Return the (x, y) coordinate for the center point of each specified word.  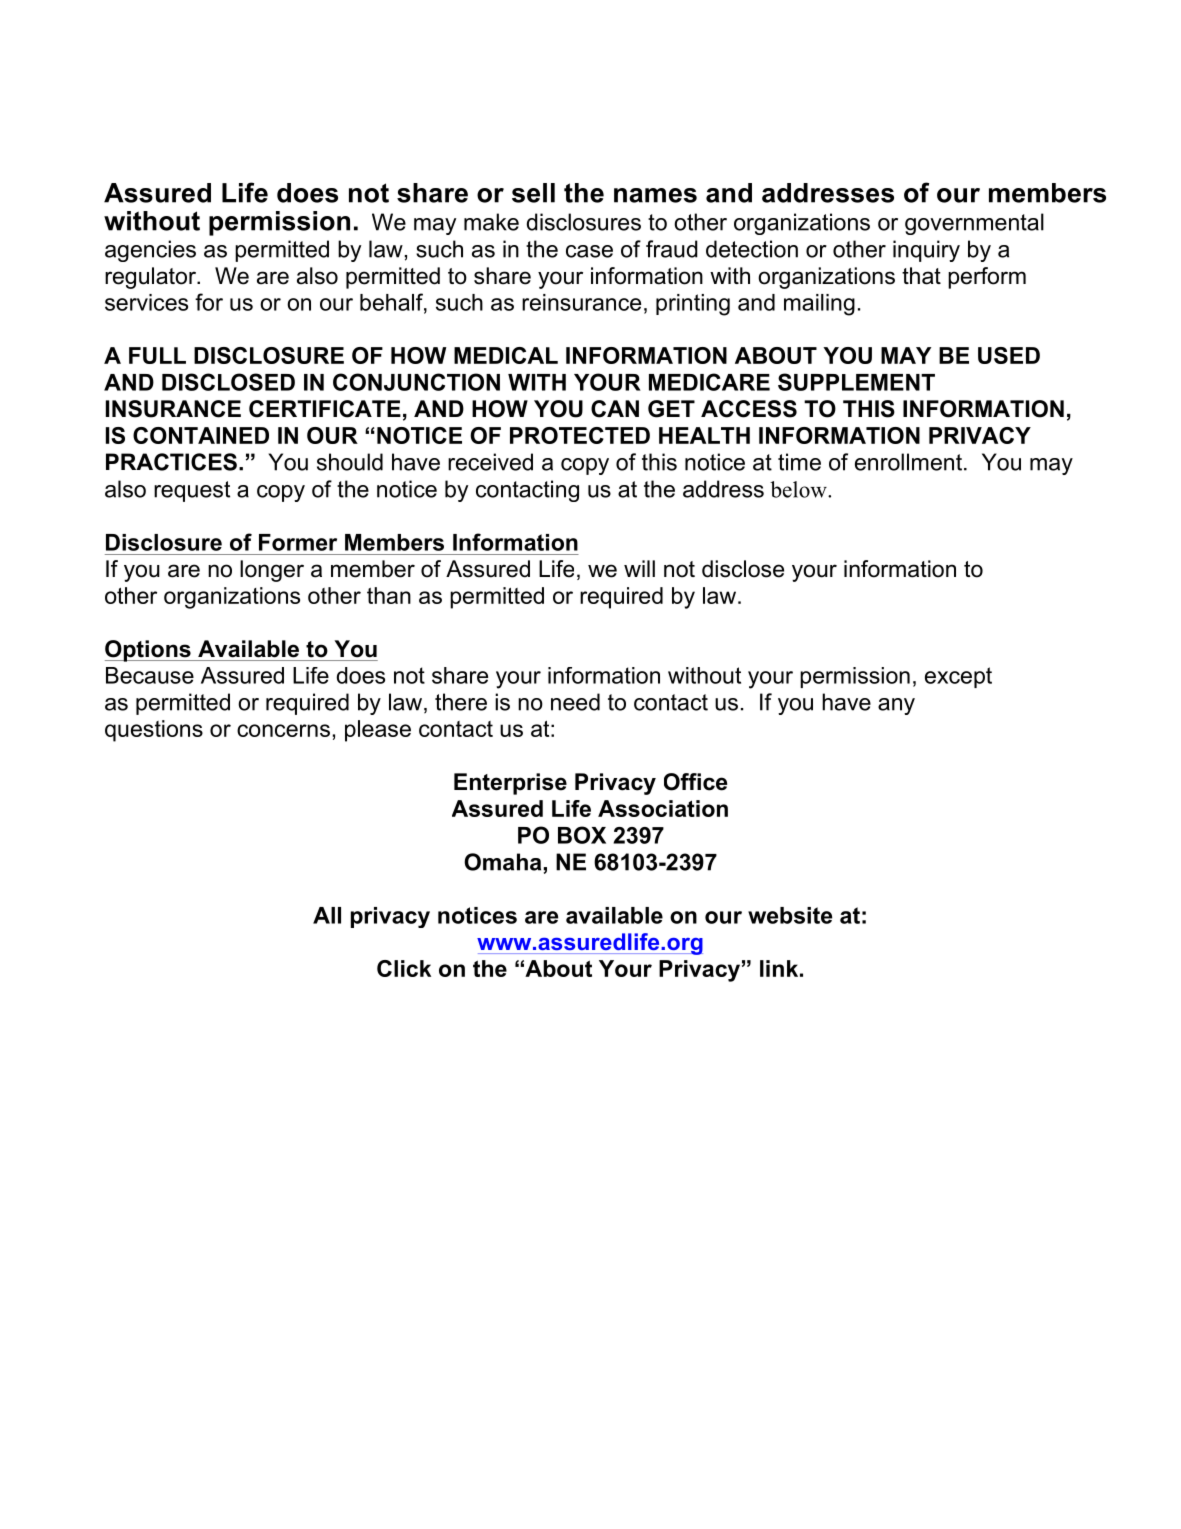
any (896, 706)
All (327, 915)
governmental (974, 224)
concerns (283, 730)
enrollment (908, 462)
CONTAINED (201, 435)
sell (533, 193)
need (575, 702)
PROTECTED (580, 435)
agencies (150, 251)
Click (404, 968)
